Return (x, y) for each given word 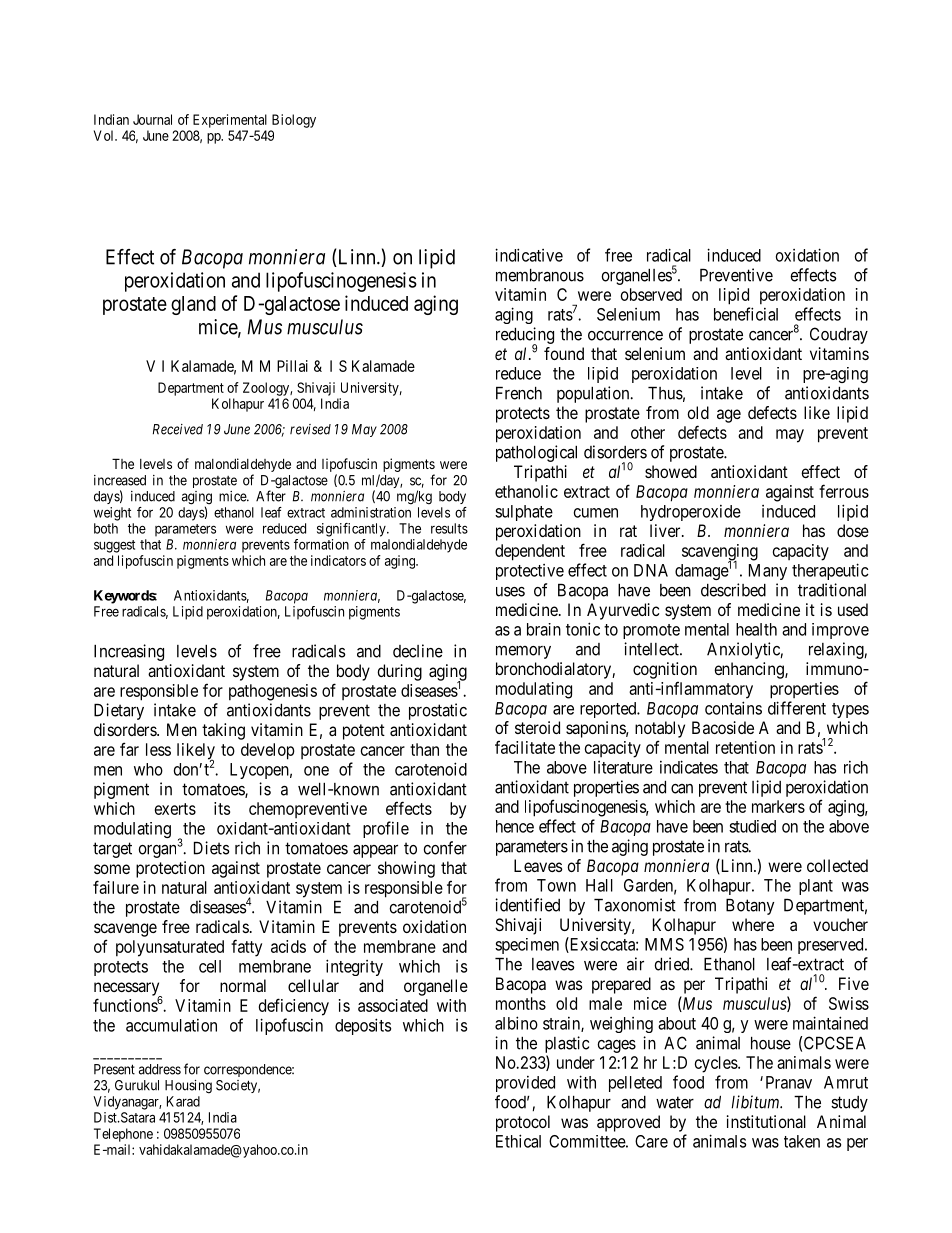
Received (178, 429)
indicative (529, 255)
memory (523, 652)
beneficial (746, 314)
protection (170, 869)
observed (651, 294)
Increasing (129, 652)
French (519, 393)
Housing (188, 1087)
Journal (152, 119)
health (756, 629)
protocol (523, 1123)
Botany (750, 907)
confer (445, 848)
